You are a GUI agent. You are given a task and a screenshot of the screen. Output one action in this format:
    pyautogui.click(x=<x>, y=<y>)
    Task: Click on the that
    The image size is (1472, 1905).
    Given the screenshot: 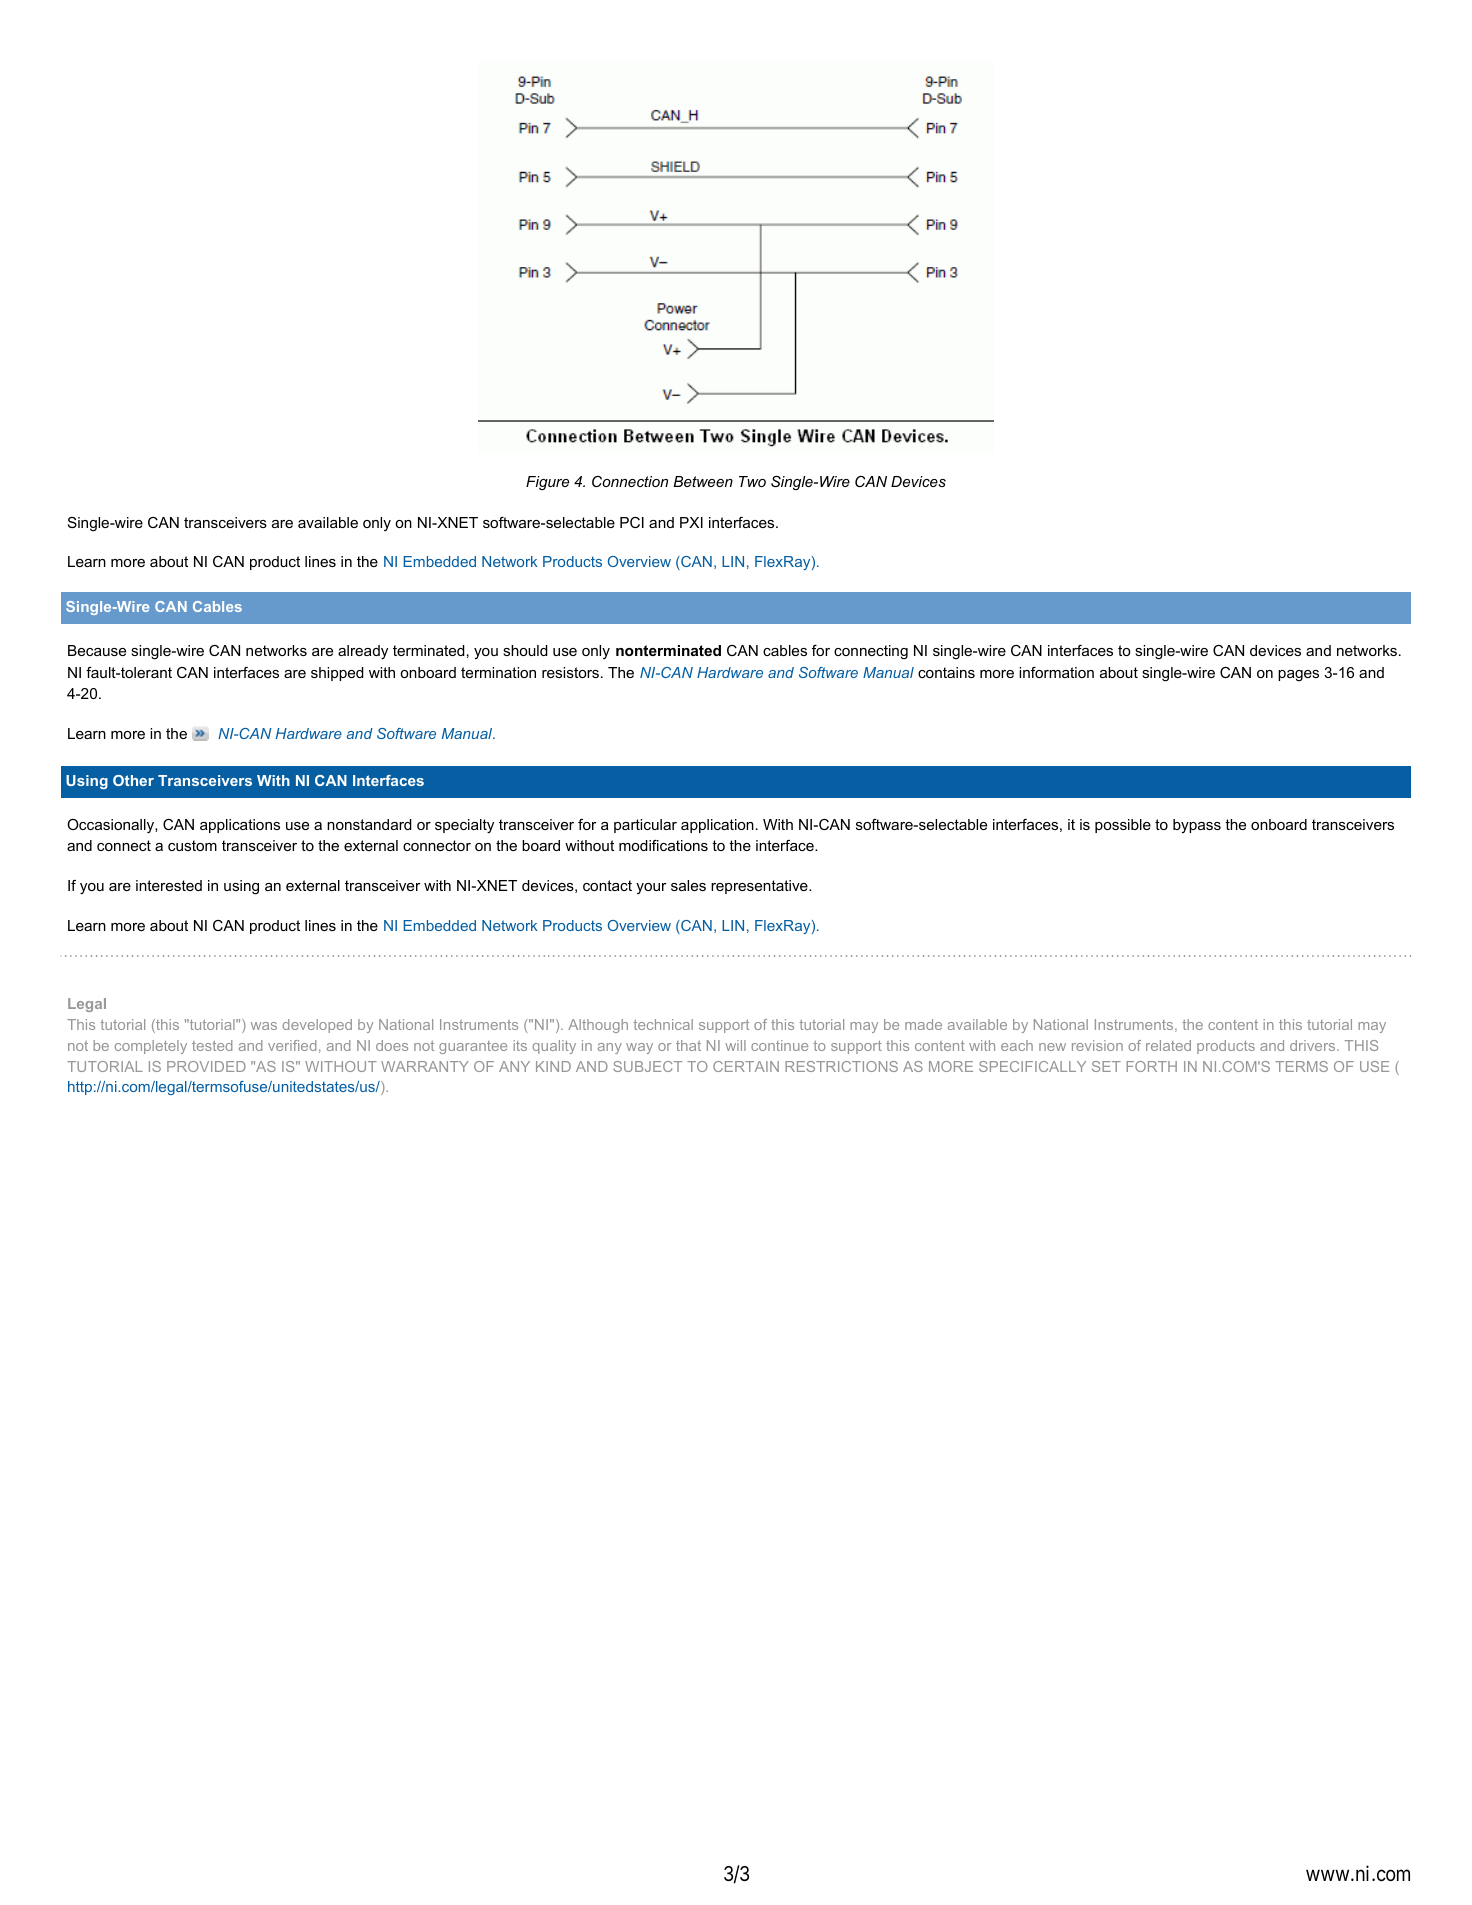 What is the action you would take?
    pyautogui.click(x=688, y=1045)
